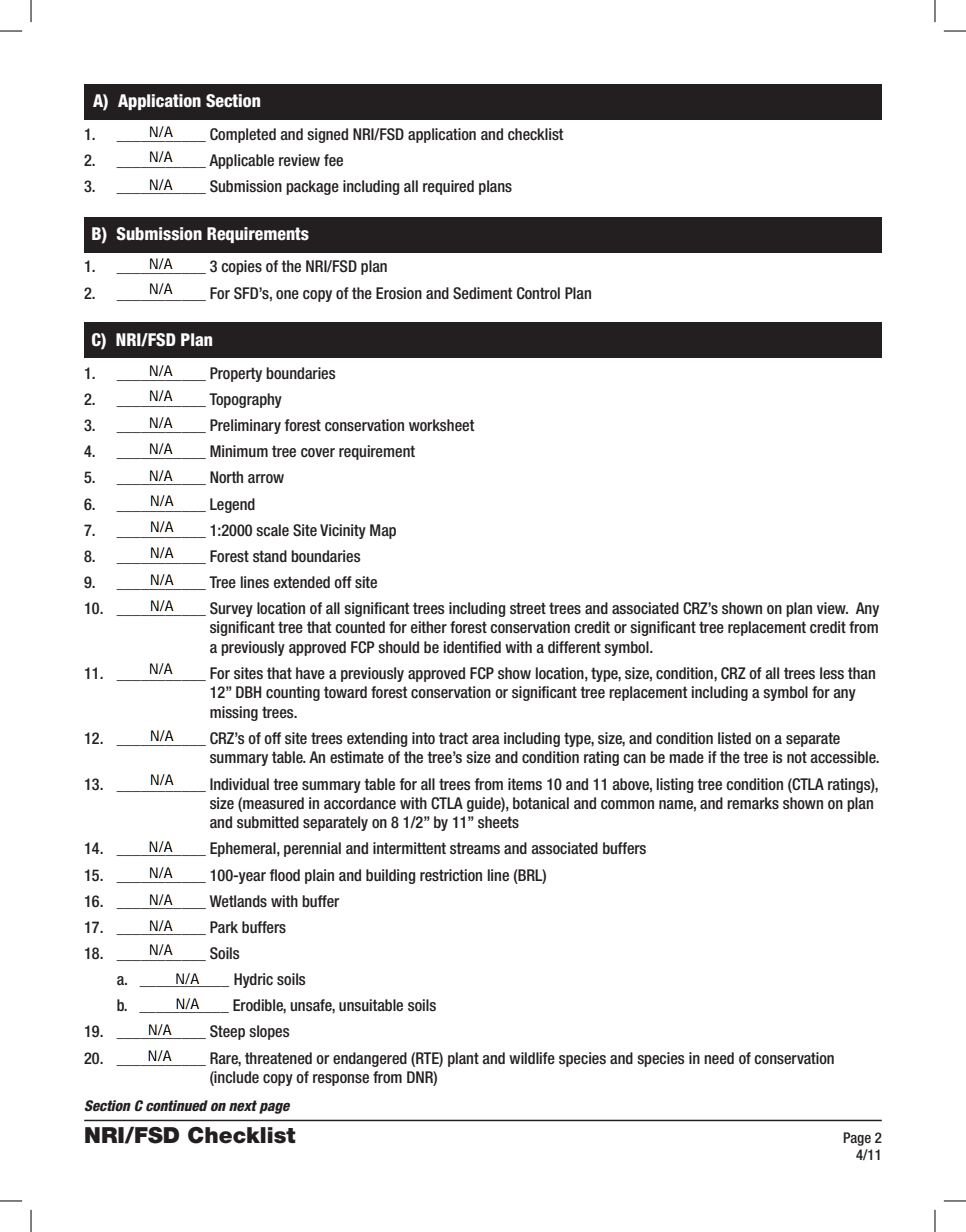 Image resolution: width=966 pixels, height=1232 pixels. What do you see at coordinates (448, 187) in the screenshot?
I see `required` at bounding box center [448, 187].
